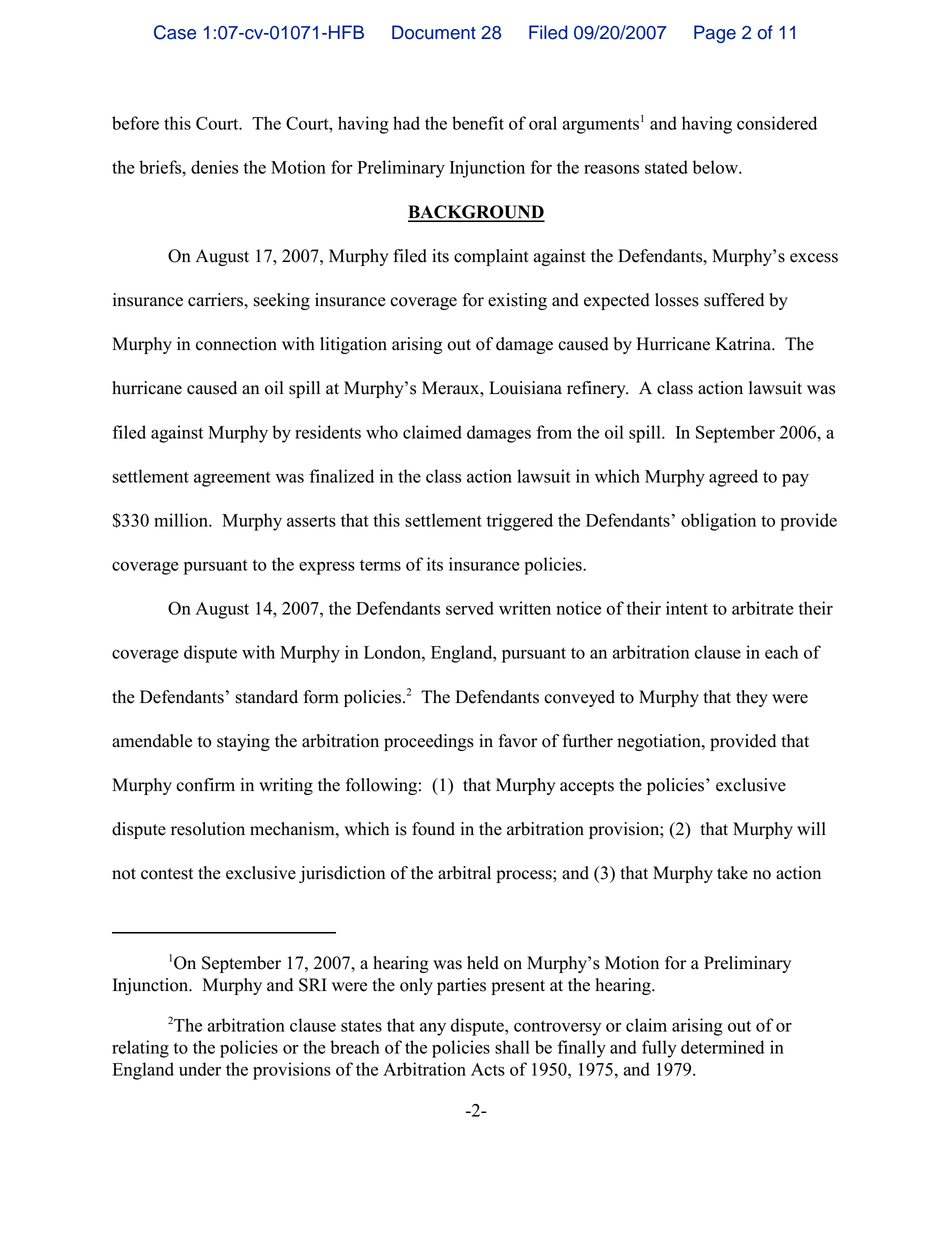  What do you see at coordinates (434, 32) in the screenshot?
I see `Document` at bounding box center [434, 32].
